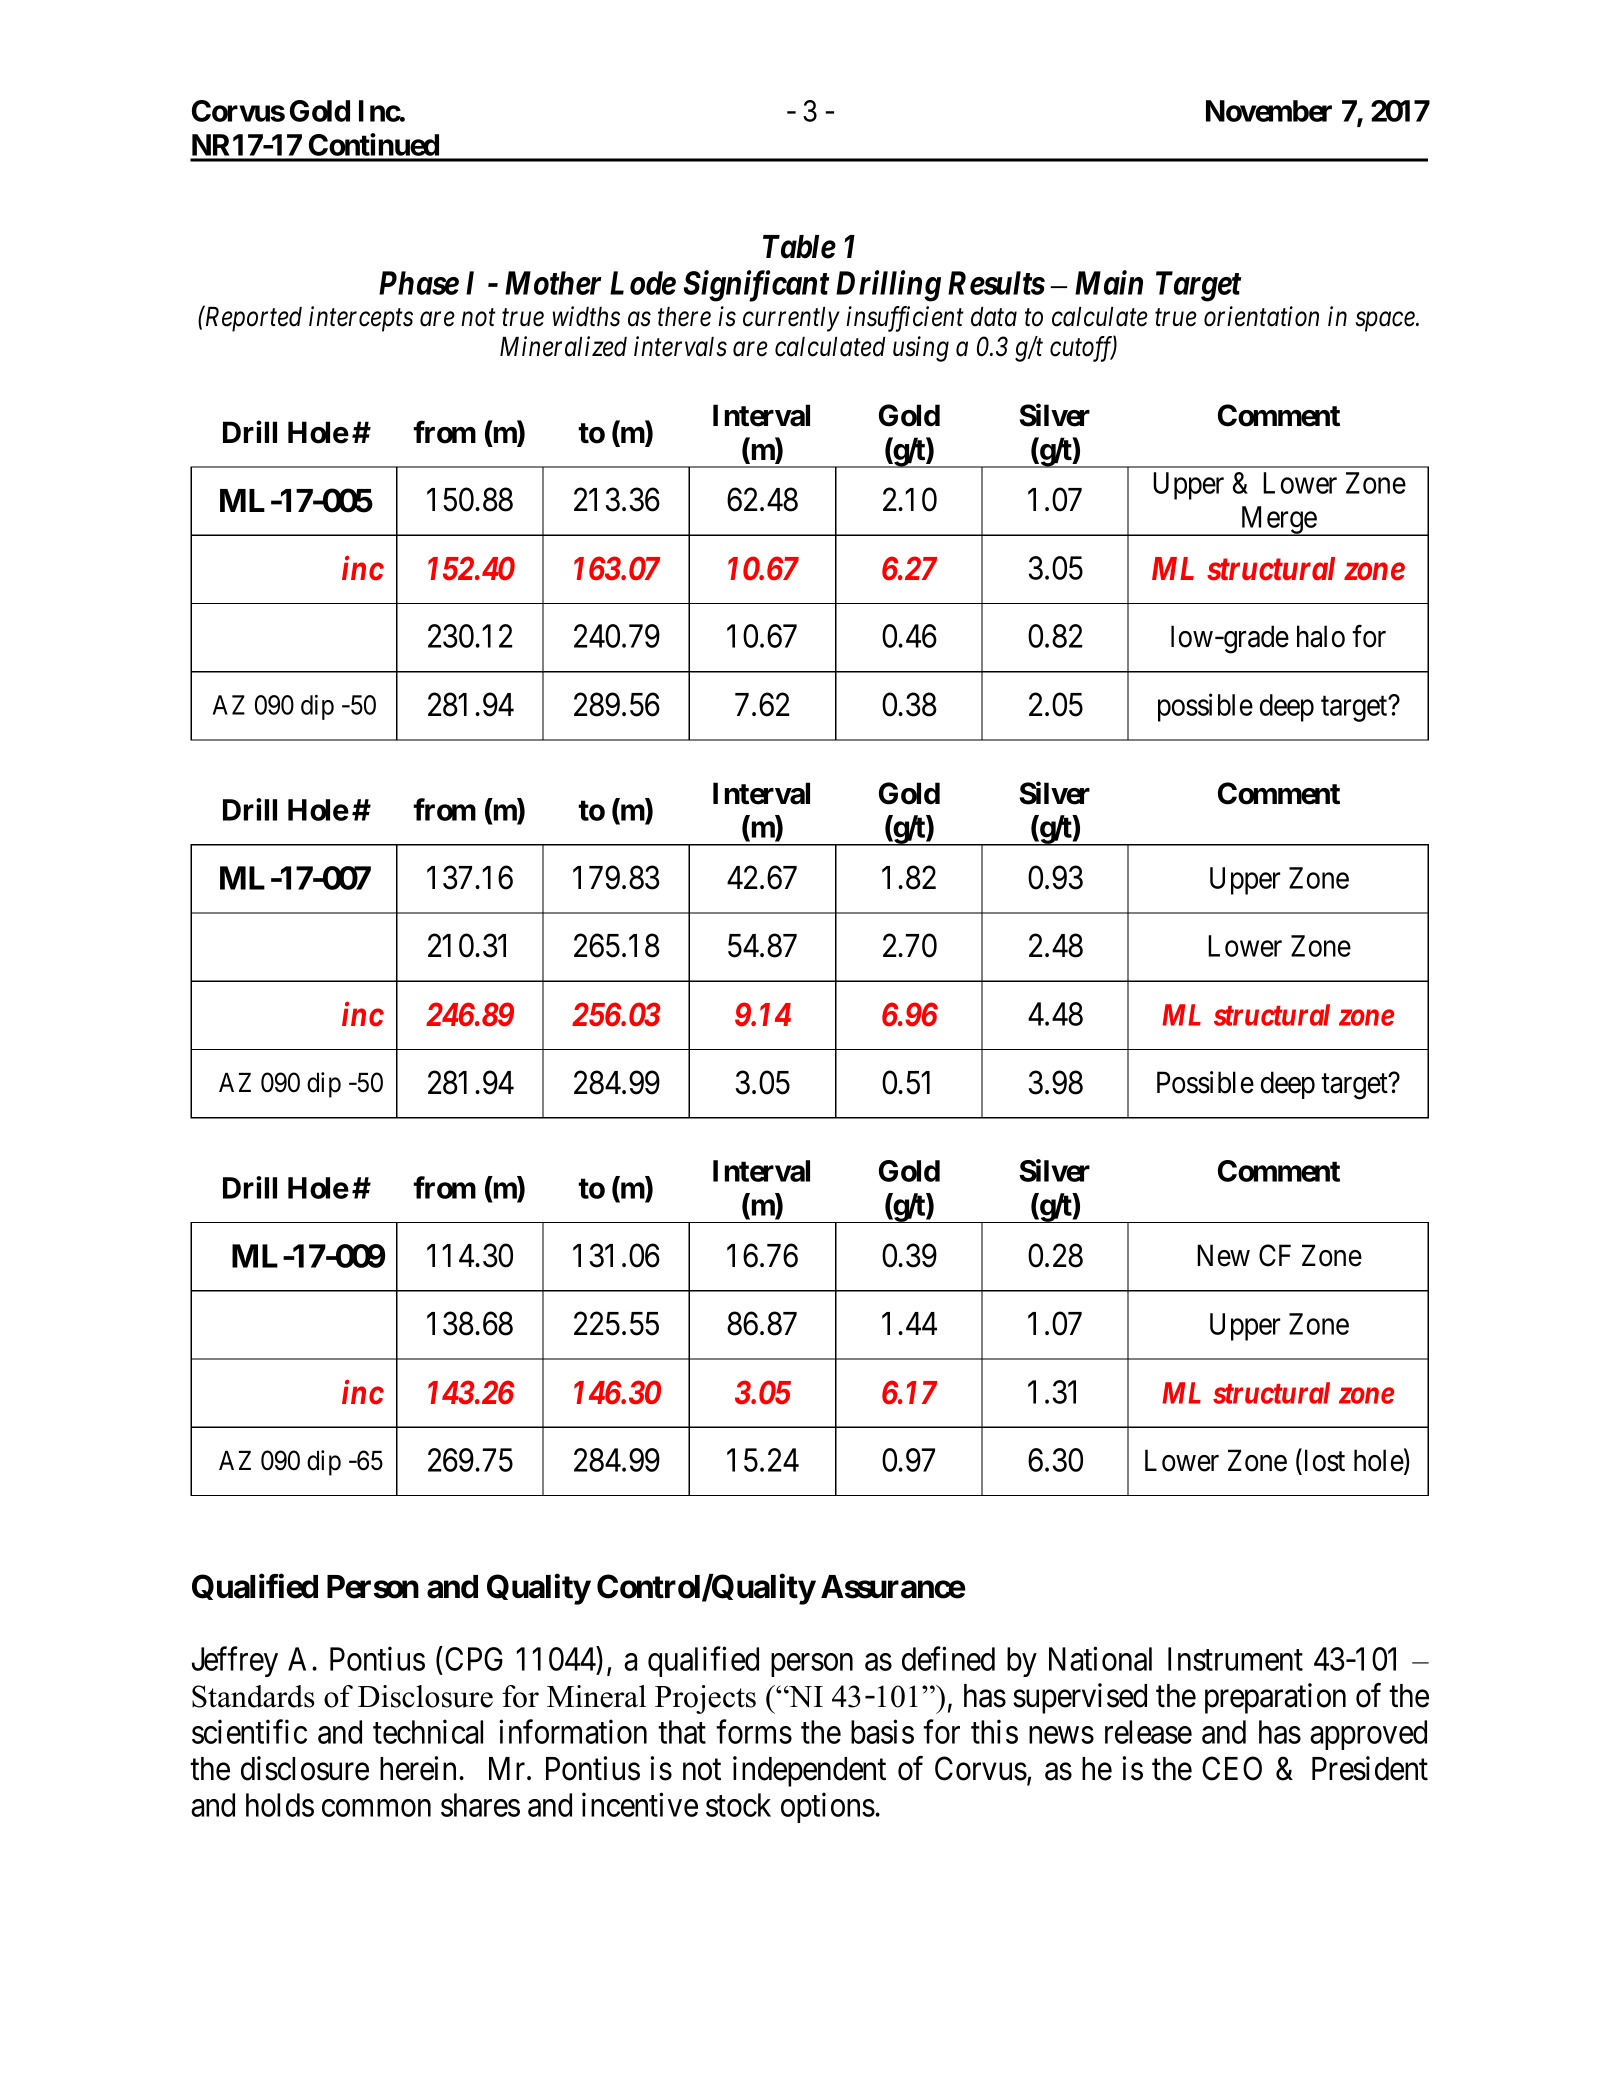 This screenshot has height=2095, width=1619. Describe the element at coordinates (1269, 111) in the screenshot. I see `November` at that location.
